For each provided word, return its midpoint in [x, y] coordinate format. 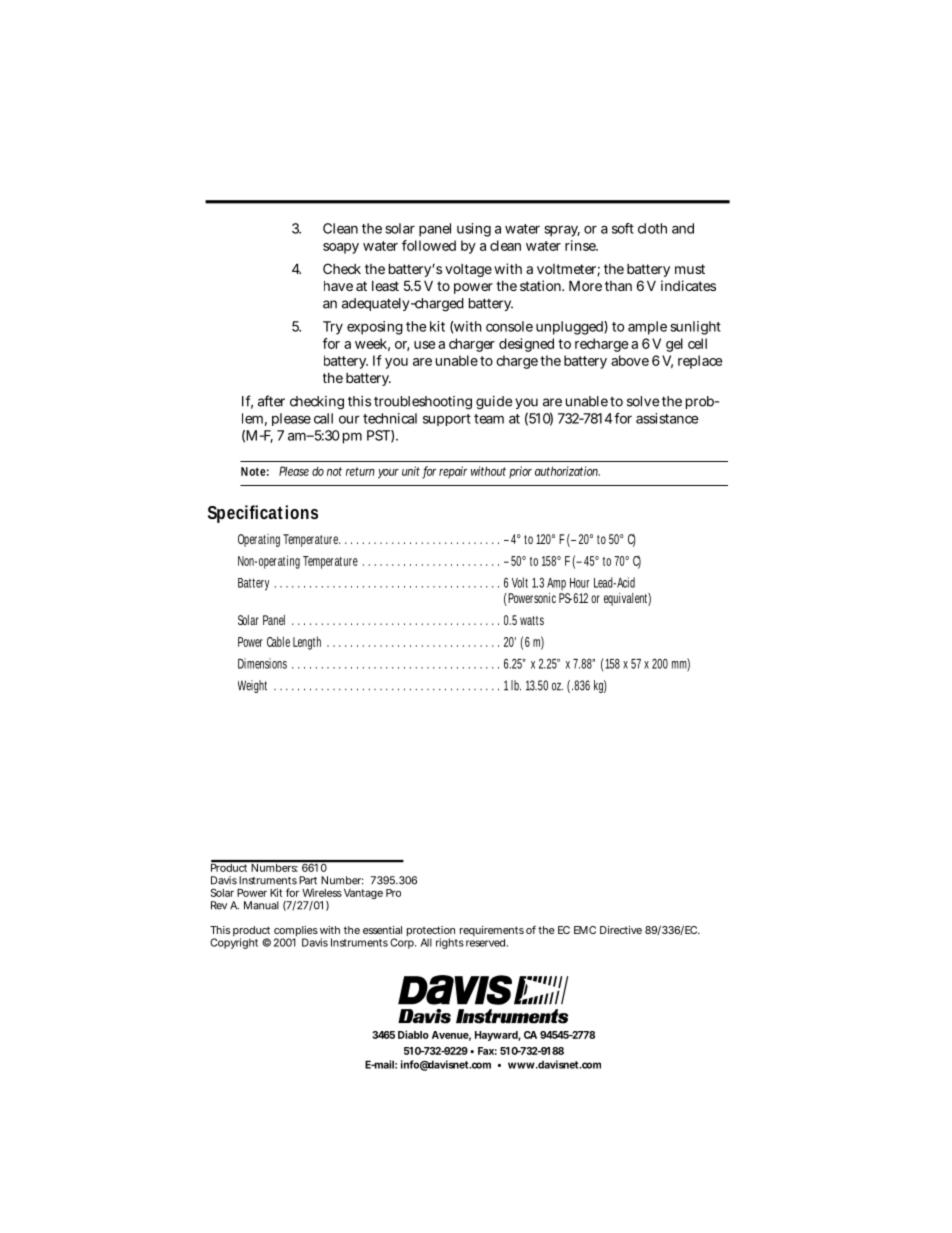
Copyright [234, 943]
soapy [341, 248]
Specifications [263, 514]
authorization [567, 471]
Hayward [497, 1036]
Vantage [363, 894]
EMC [585, 930]
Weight [252, 686]
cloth [652, 228]
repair [453, 472]
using [474, 230]
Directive [621, 930]
